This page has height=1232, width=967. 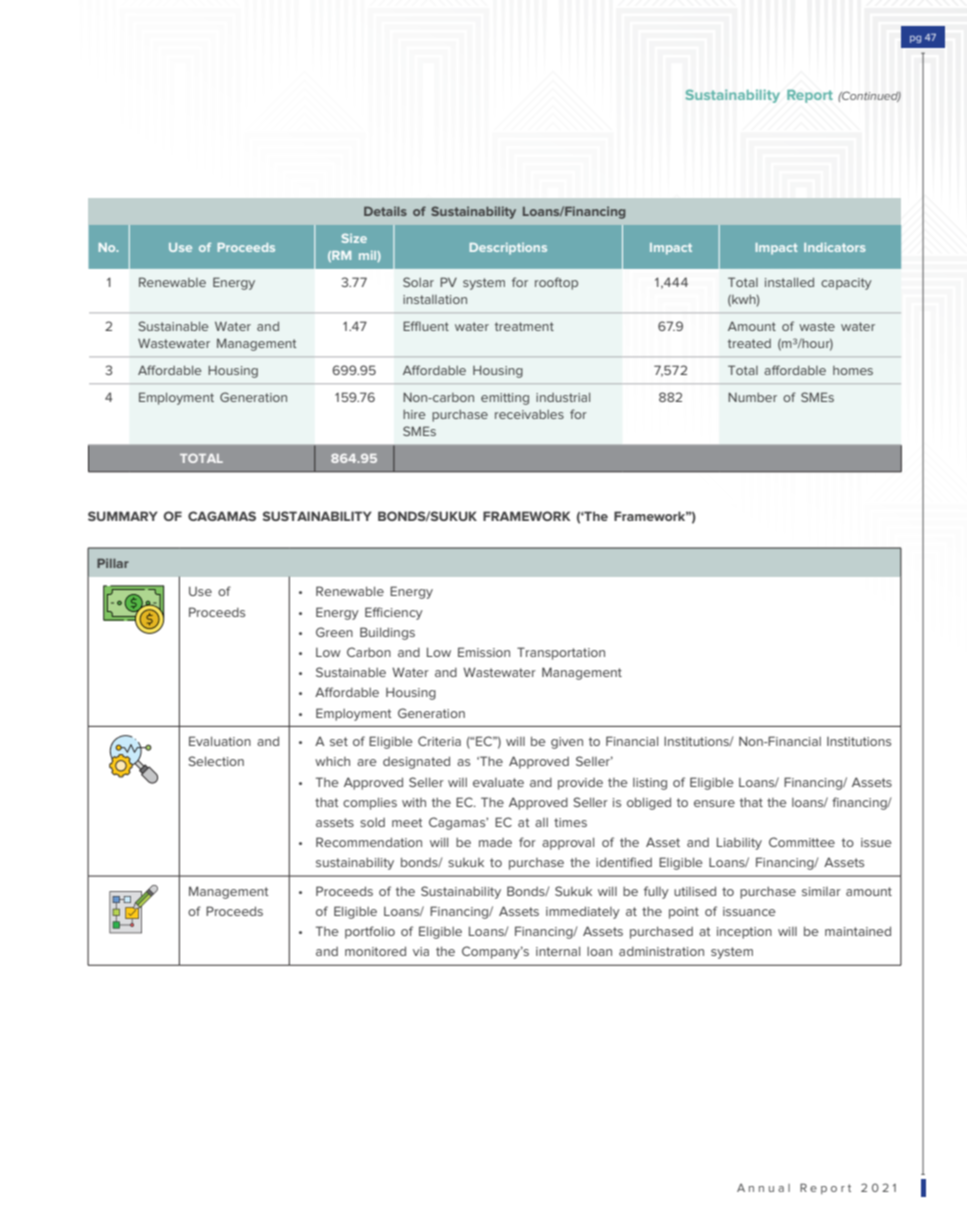 What do you see at coordinates (216, 761) in the page?
I see `Selection` at bounding box center [216, 761].
